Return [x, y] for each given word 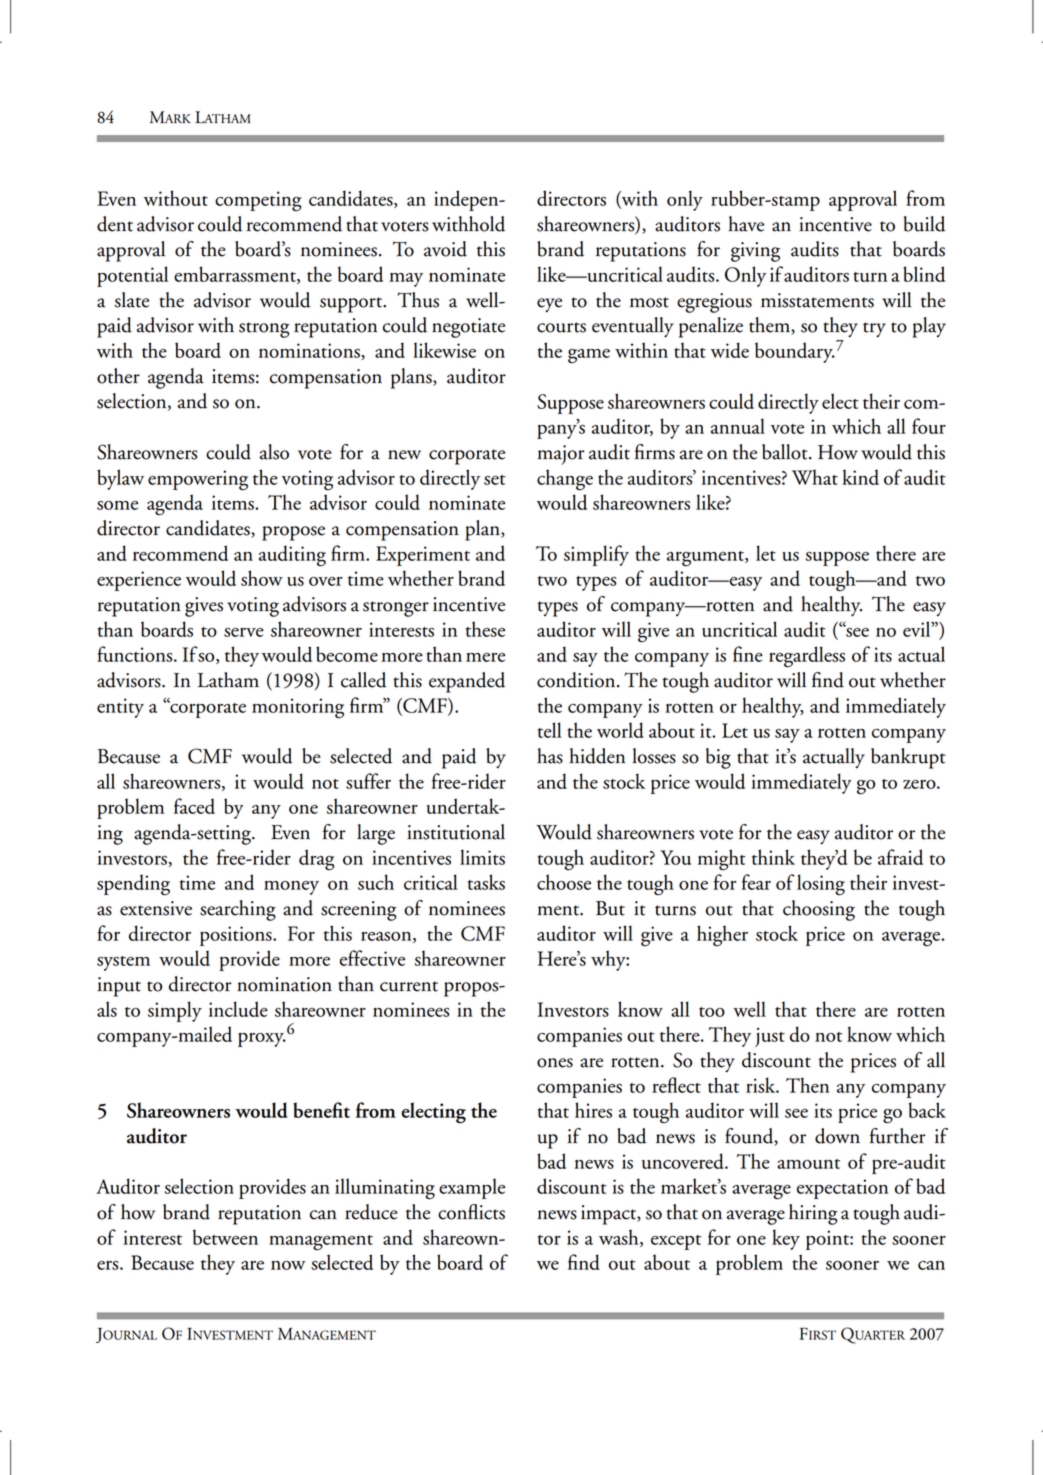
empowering [198, 480]
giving [755, 252]
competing [258, 201]
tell [550, 730]
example [472, 1188]
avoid [445, 249]
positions [237, 936]
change [565, 480]
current [409, 986]
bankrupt [908, 758]
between [225, 1237]
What [815, 477]
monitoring [298, 708]
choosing [819, 910]
